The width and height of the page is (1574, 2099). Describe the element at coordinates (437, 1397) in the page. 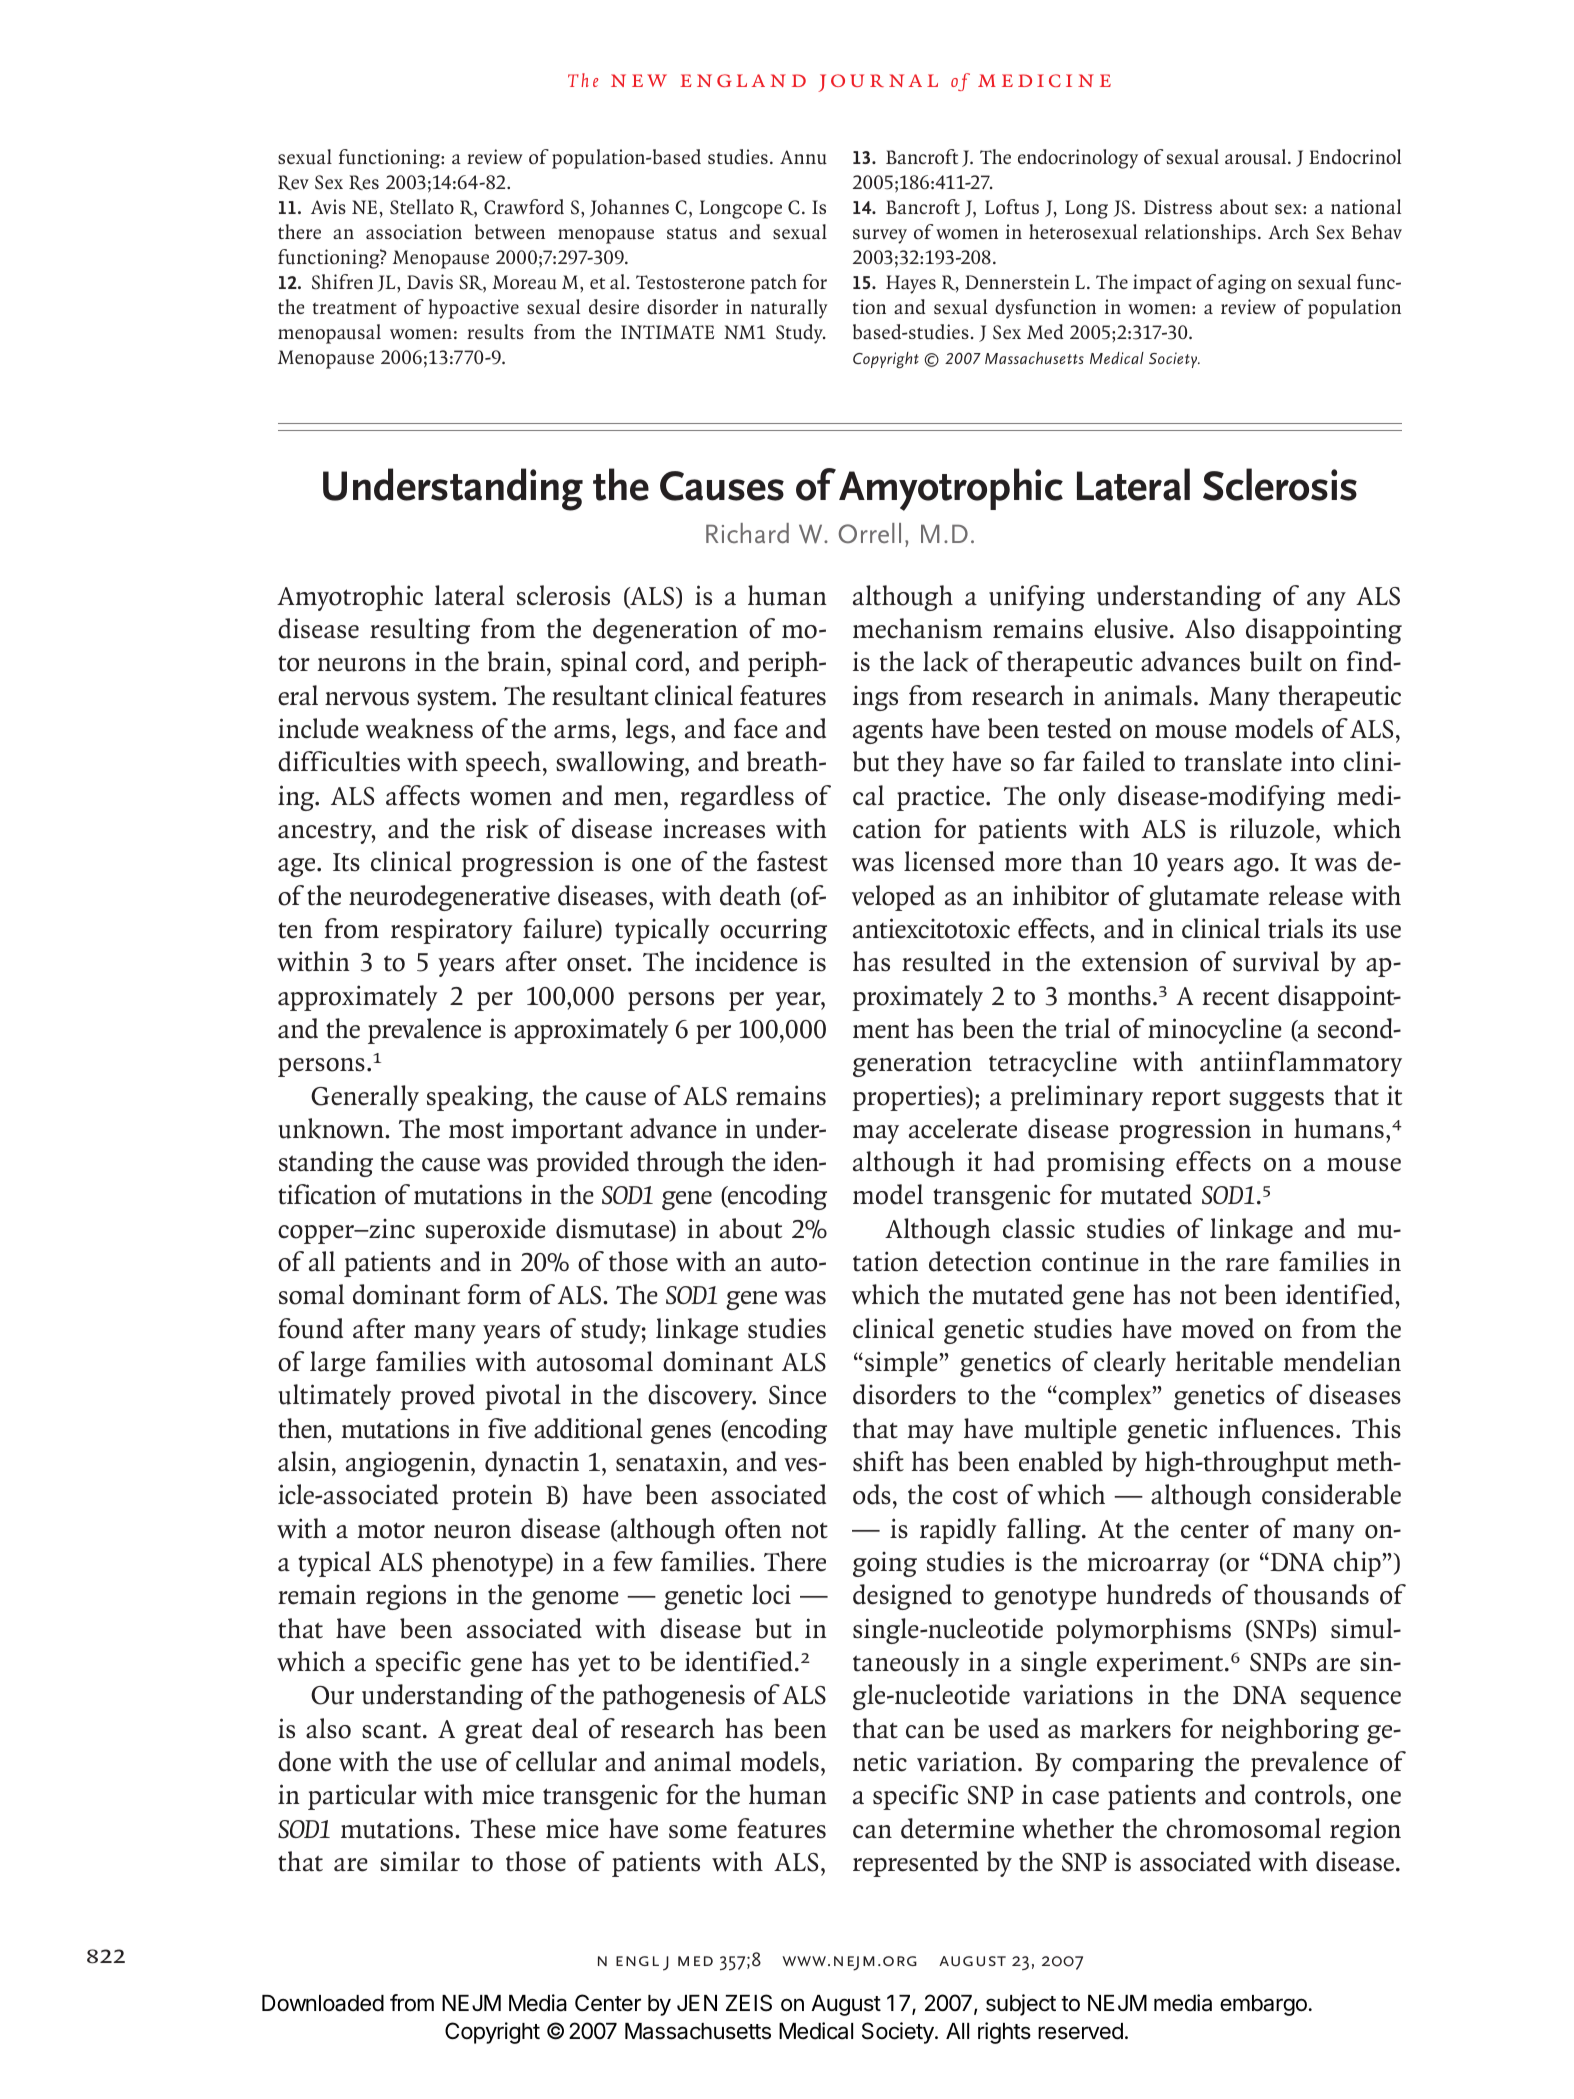

I see `proved` at that location.
